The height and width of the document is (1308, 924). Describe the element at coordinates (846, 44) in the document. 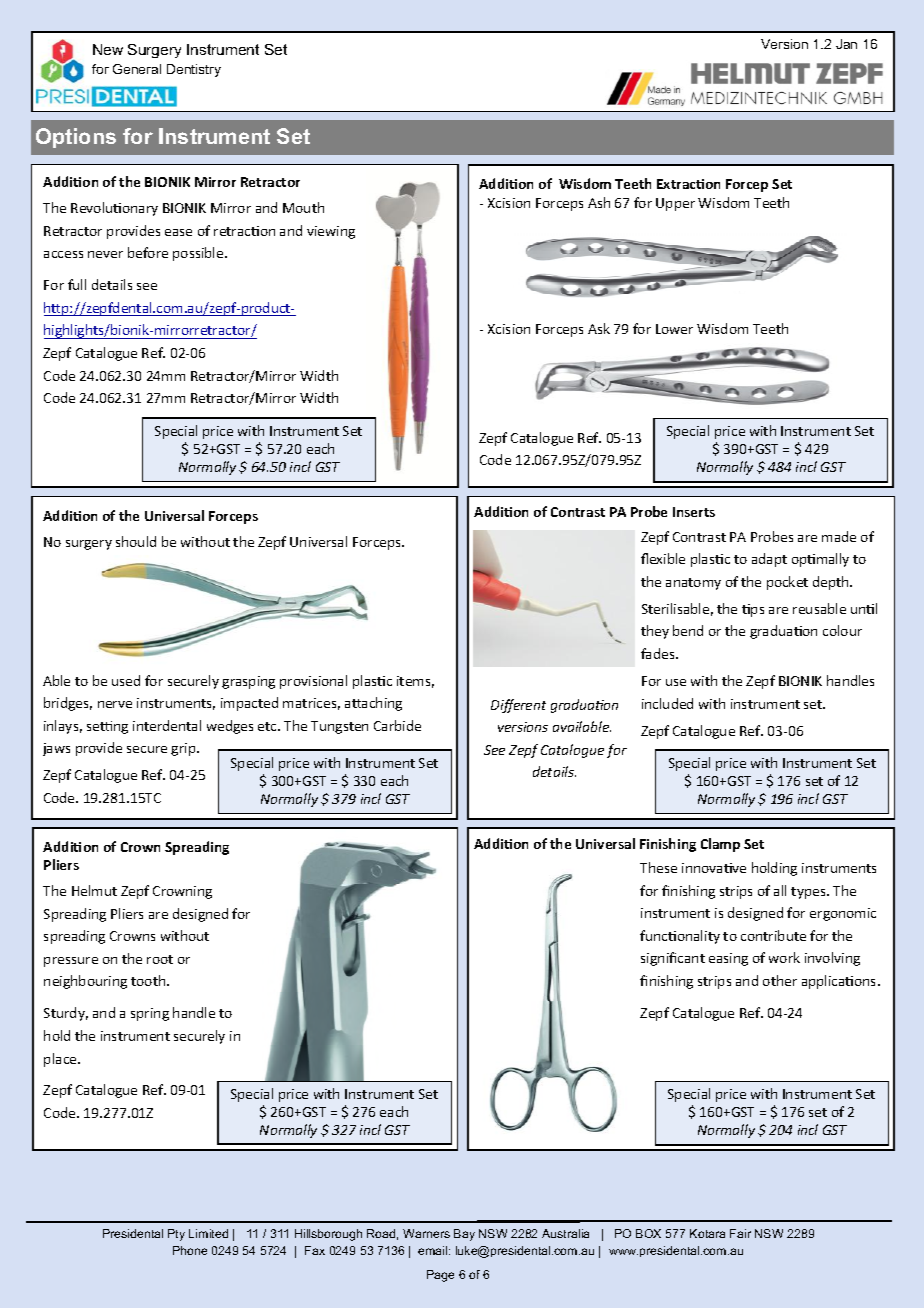

I see `Jan` at that location.
